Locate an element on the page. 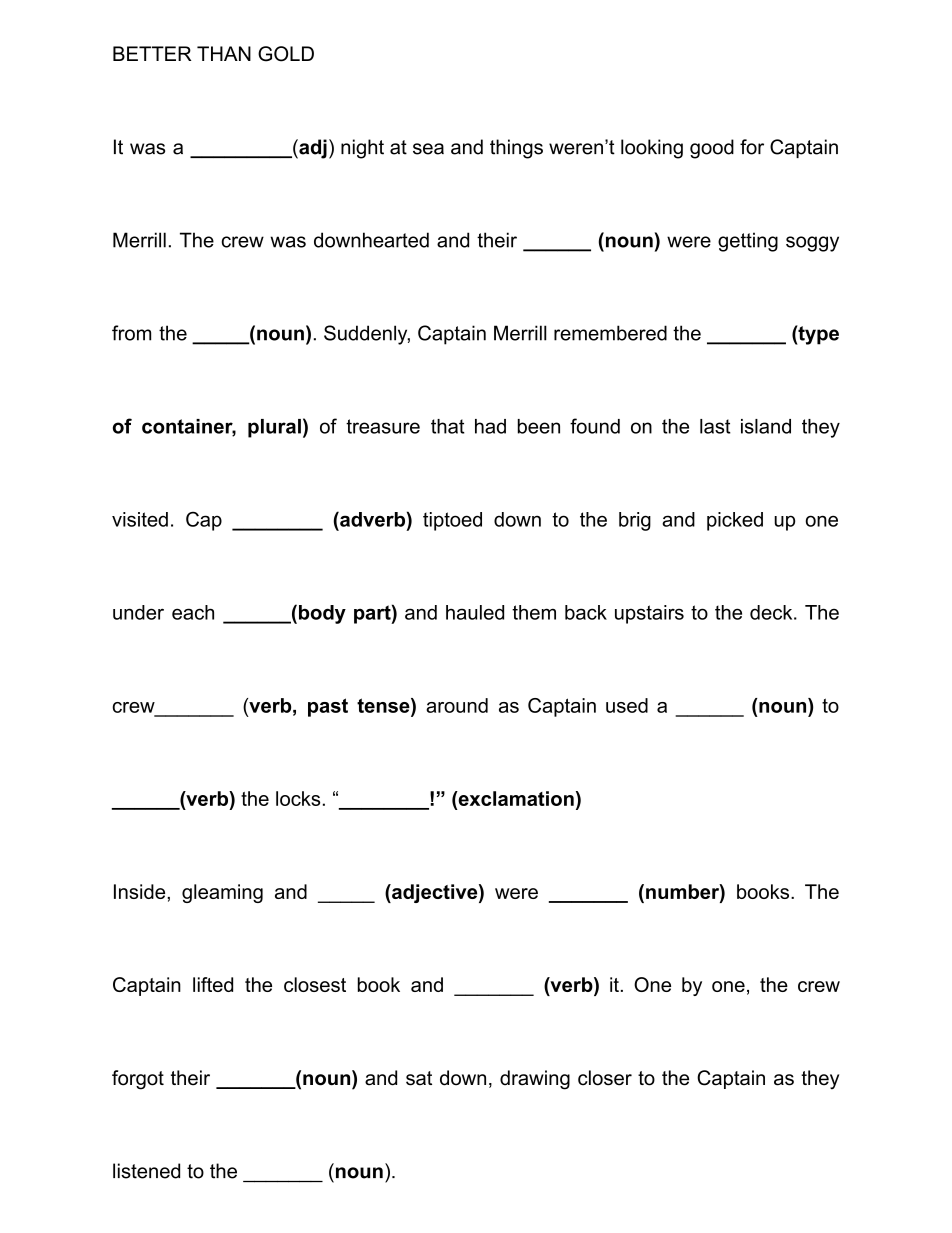  sea is located at coordinates (428, 149).
